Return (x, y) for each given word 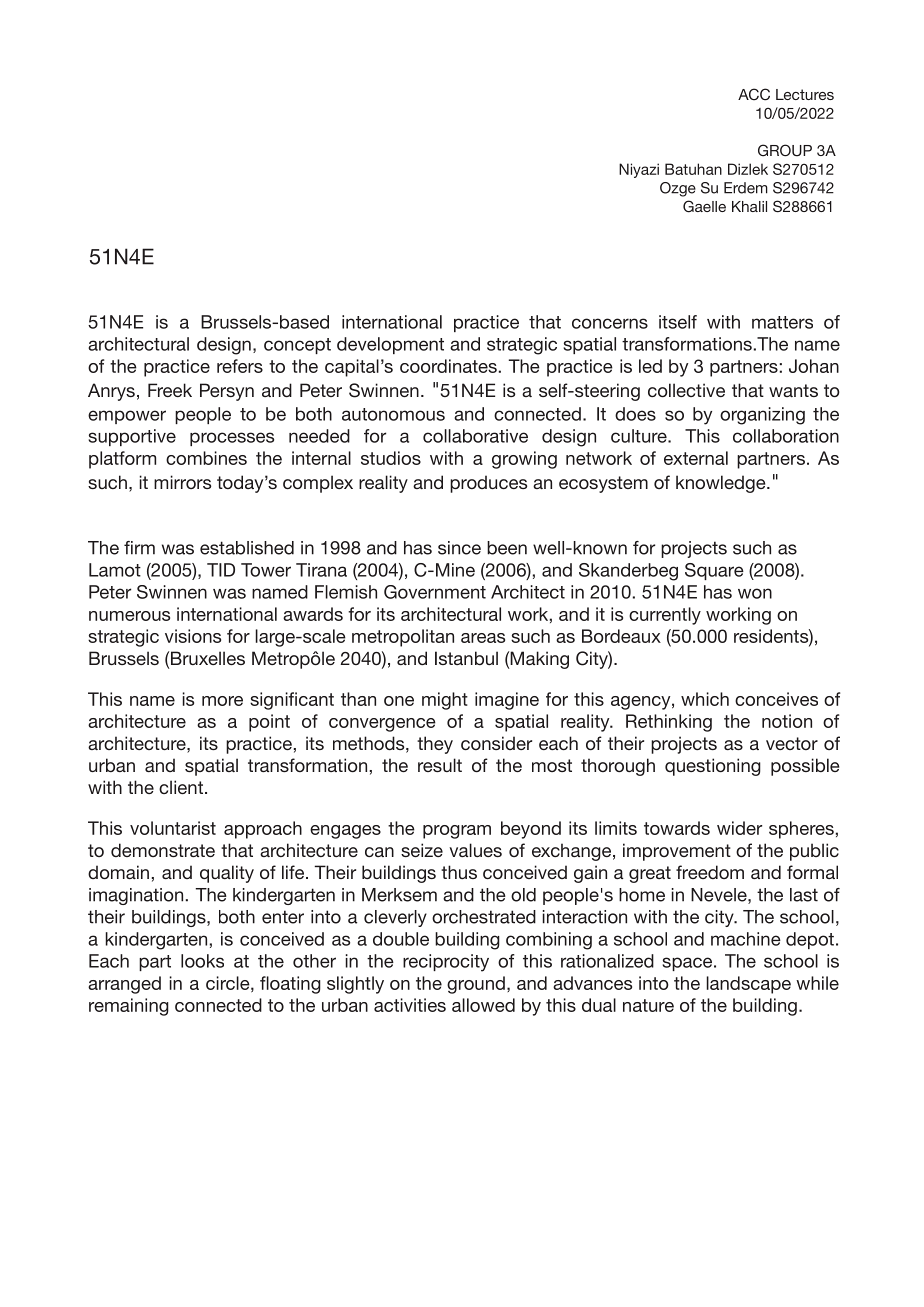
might (445, 701)
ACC (754, 94)
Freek (170, 390)
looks (202, 961)
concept (297, 346)
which (705, 699)
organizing (762, 416)
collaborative (475, 436)
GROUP (785, 150)
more (222, 701)
